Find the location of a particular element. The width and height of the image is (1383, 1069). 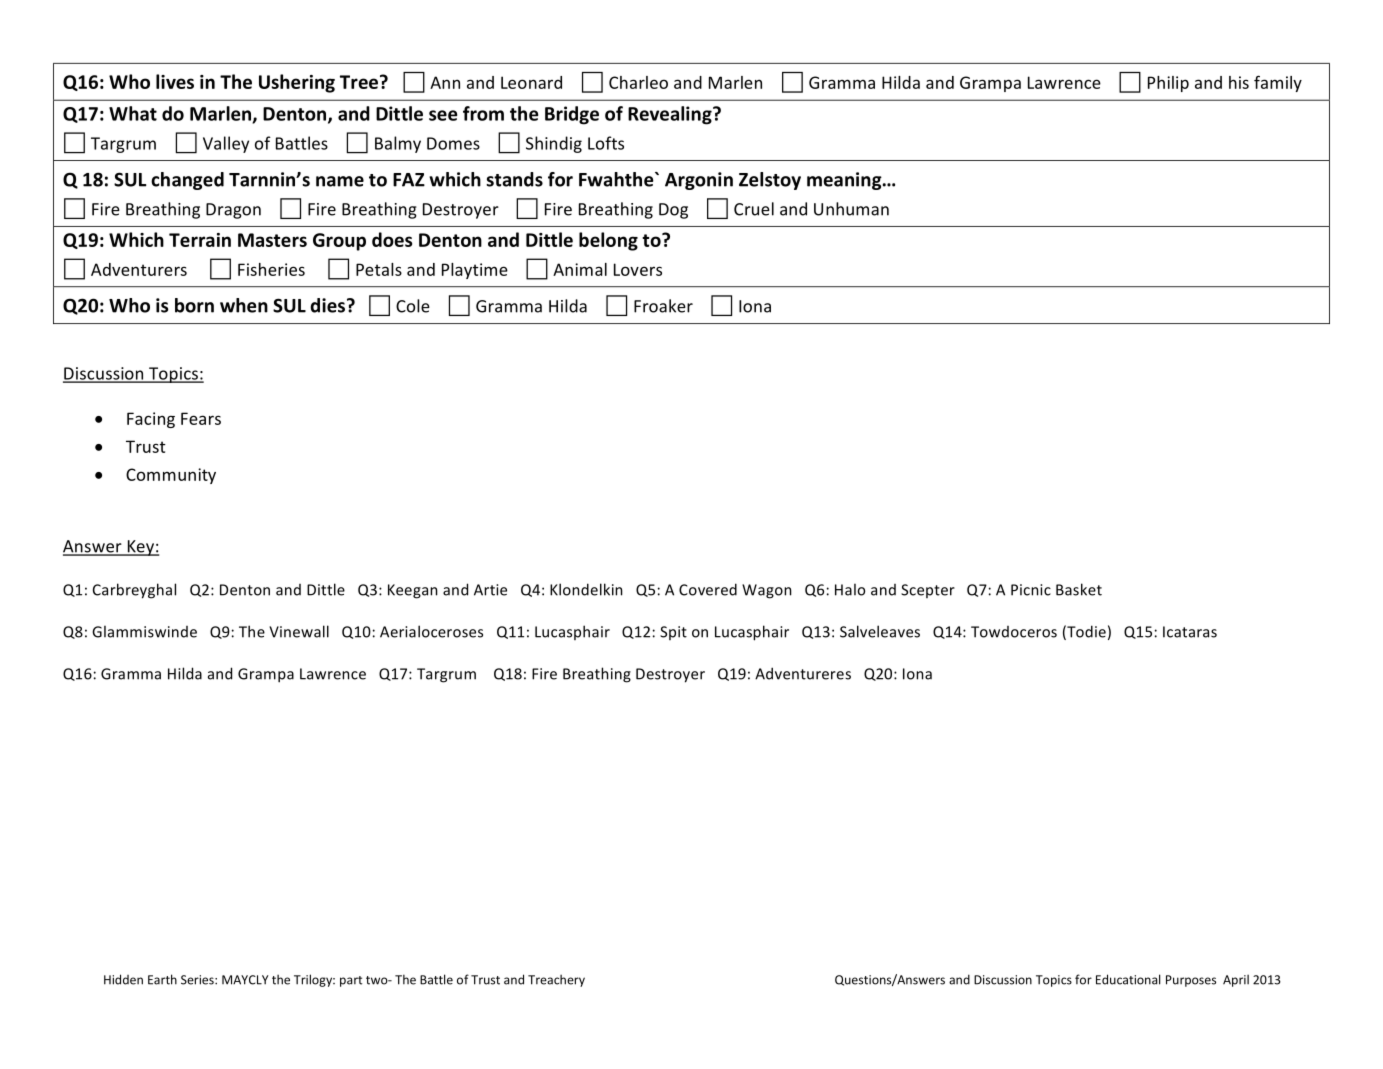

Ushering is located at coordinates (297, 83).
